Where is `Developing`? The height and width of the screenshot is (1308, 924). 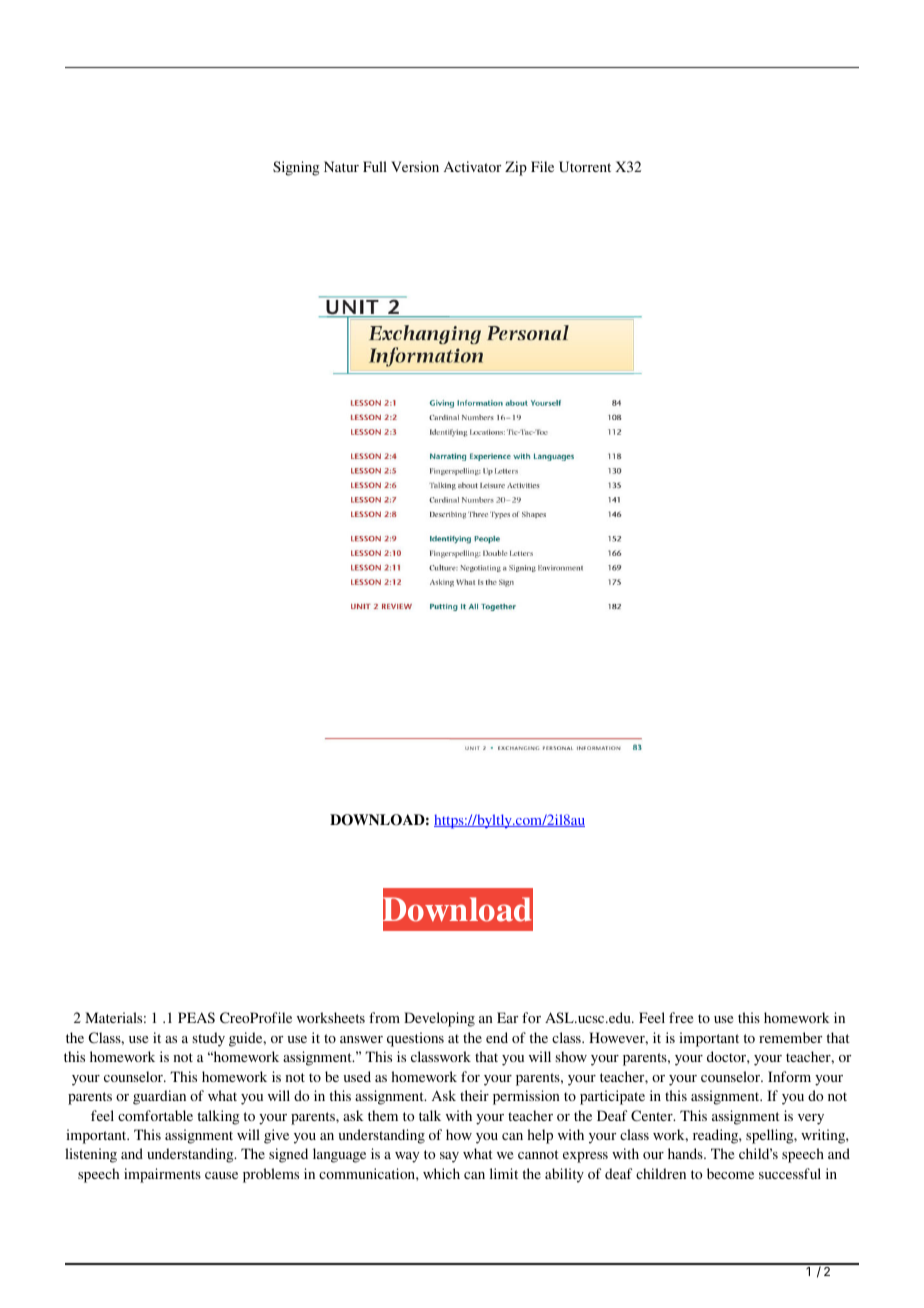 Developing is located at coordinates (439, 1019).
